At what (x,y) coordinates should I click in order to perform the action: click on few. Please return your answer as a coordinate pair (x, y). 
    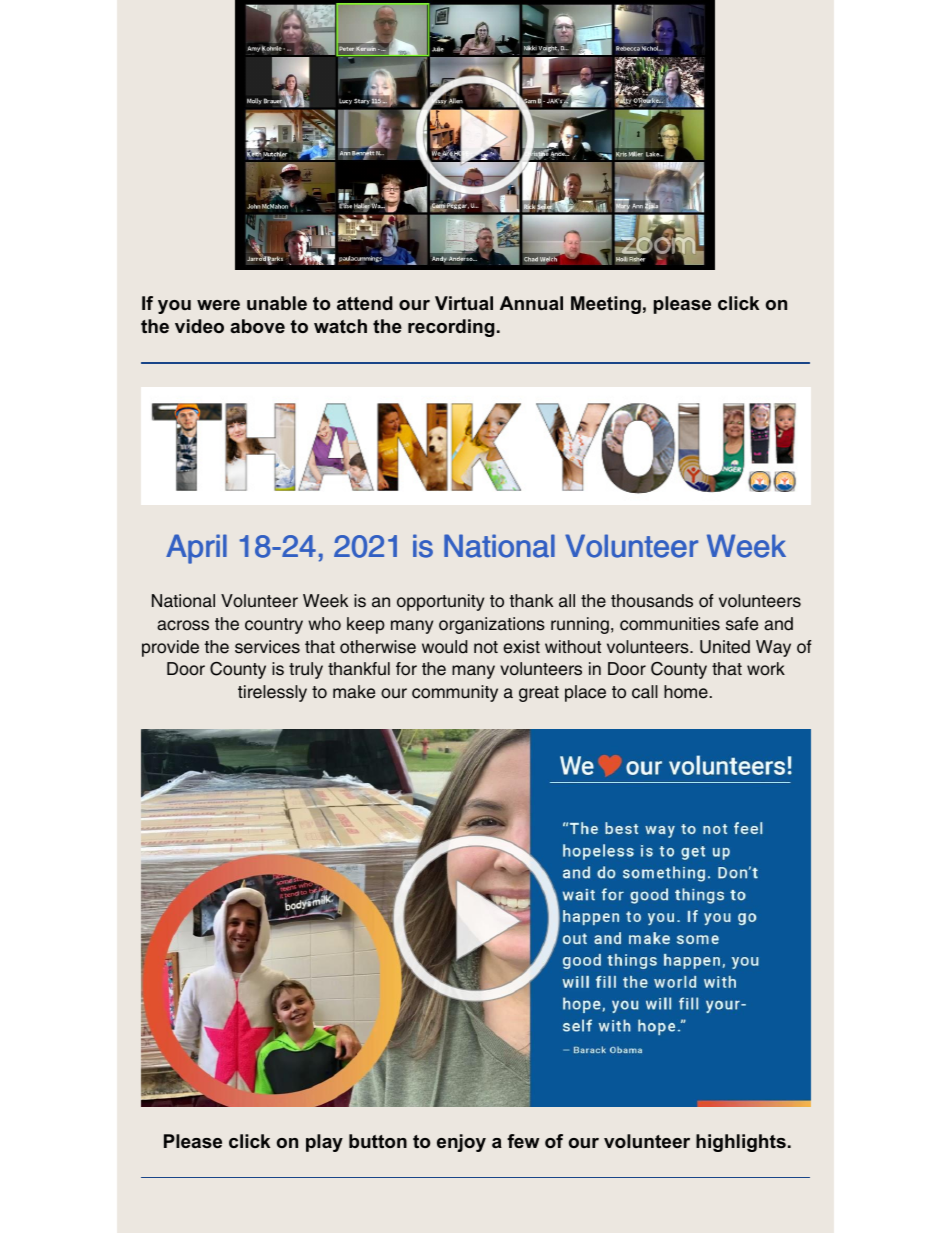
    Looking at the image, I should click on (523, 1141).
